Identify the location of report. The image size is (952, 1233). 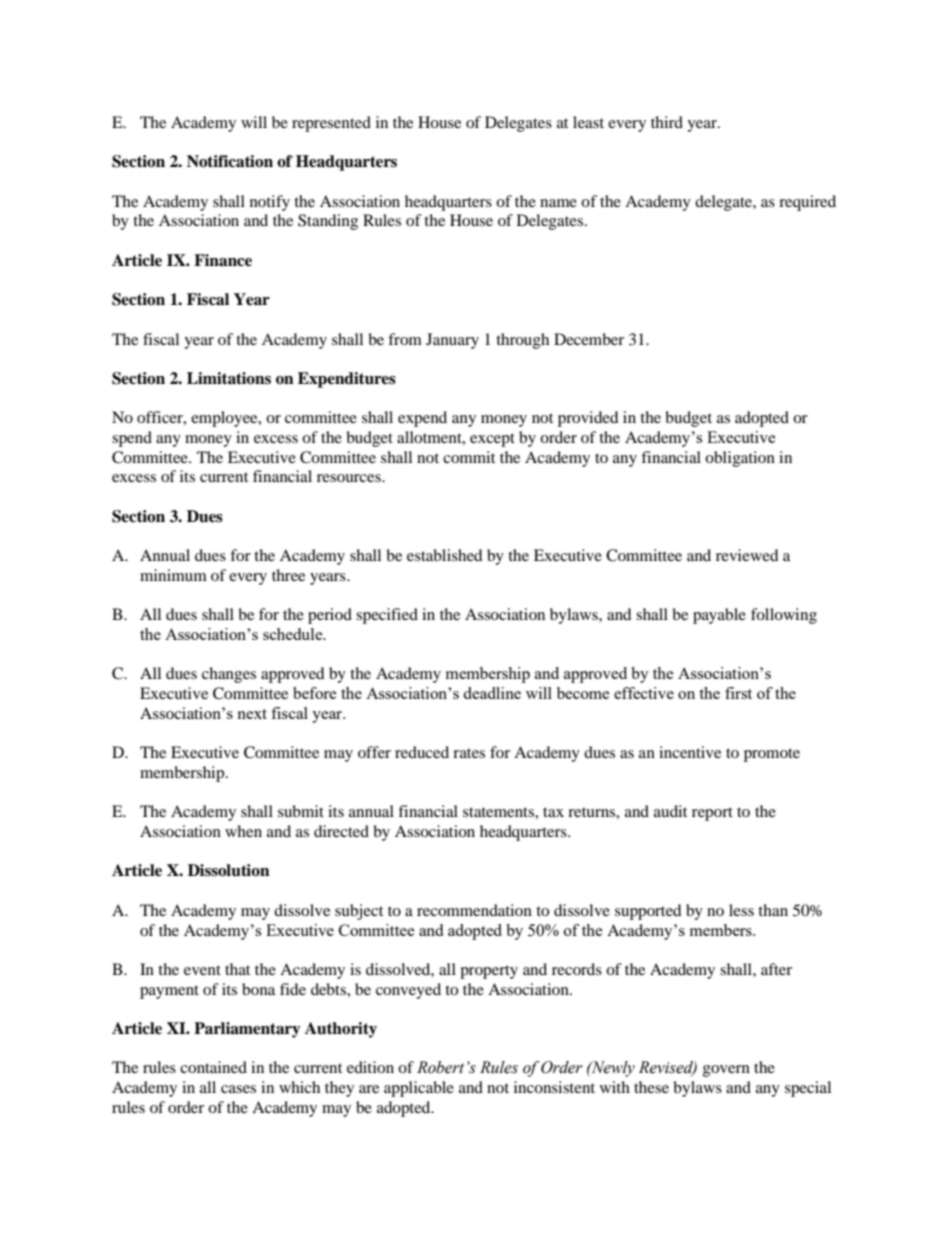
(712, 814).
